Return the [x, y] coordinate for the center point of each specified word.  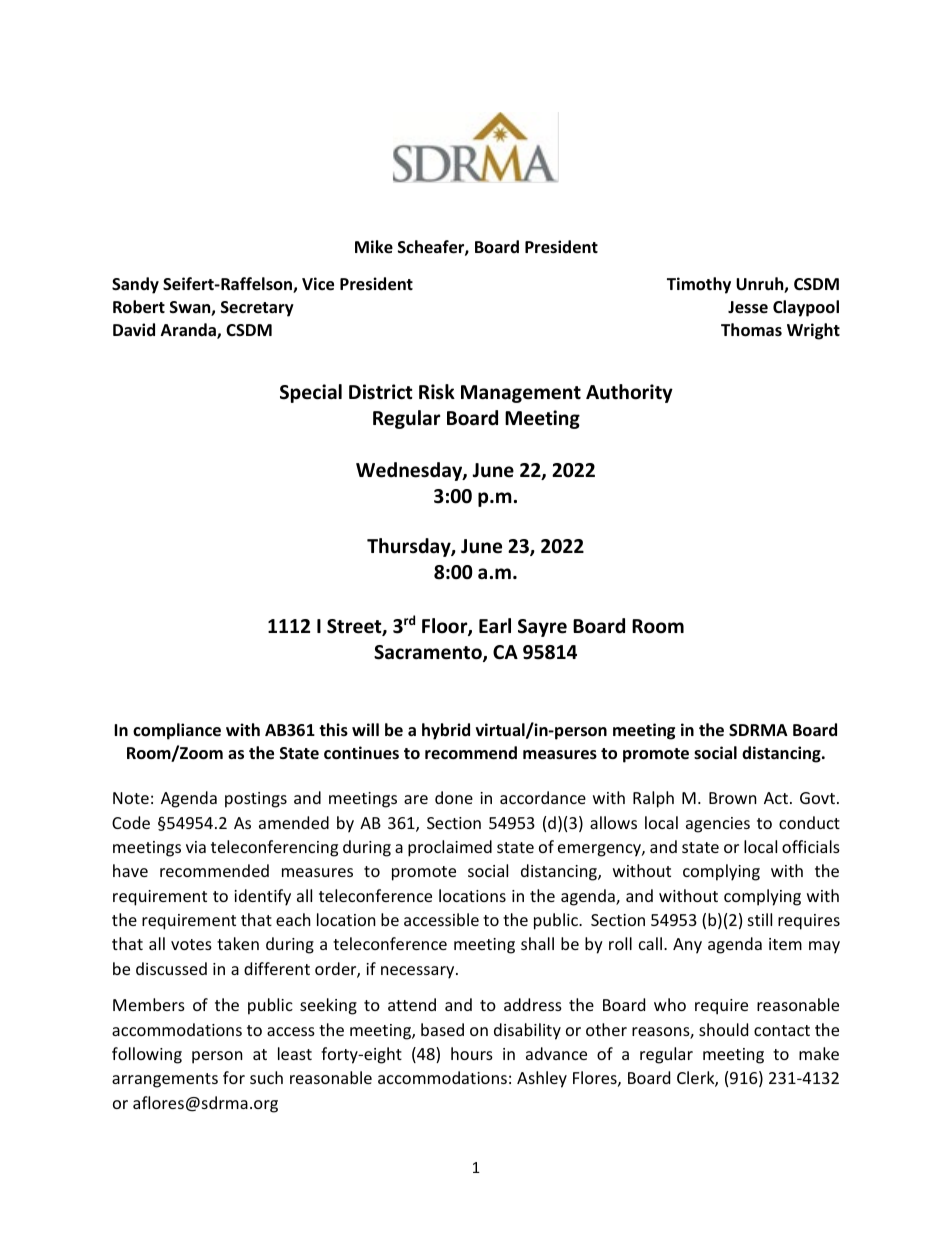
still [760, 919]
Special [311, 393]
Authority [629, 393]
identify [262, 897]
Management [521, 394]
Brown [733, 798]
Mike [374, 247]
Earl [495, 626]
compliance [177, 731]
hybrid [446, 731]
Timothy [699, 285]
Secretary [257, 309]
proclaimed [450, 848]
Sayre [542, 628]
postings [256, 800]
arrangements [165, 1080]
